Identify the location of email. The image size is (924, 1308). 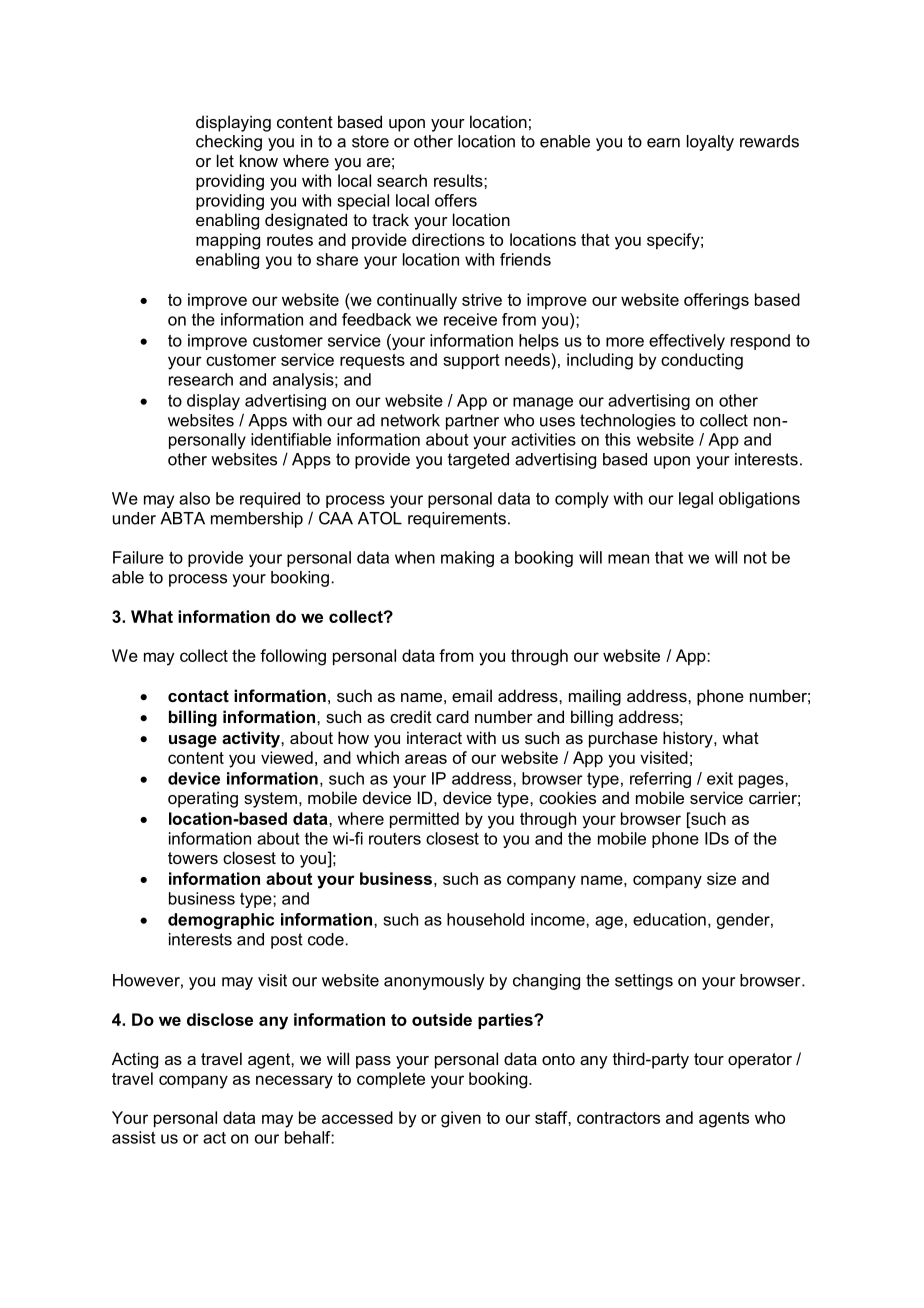
(472, 695).
